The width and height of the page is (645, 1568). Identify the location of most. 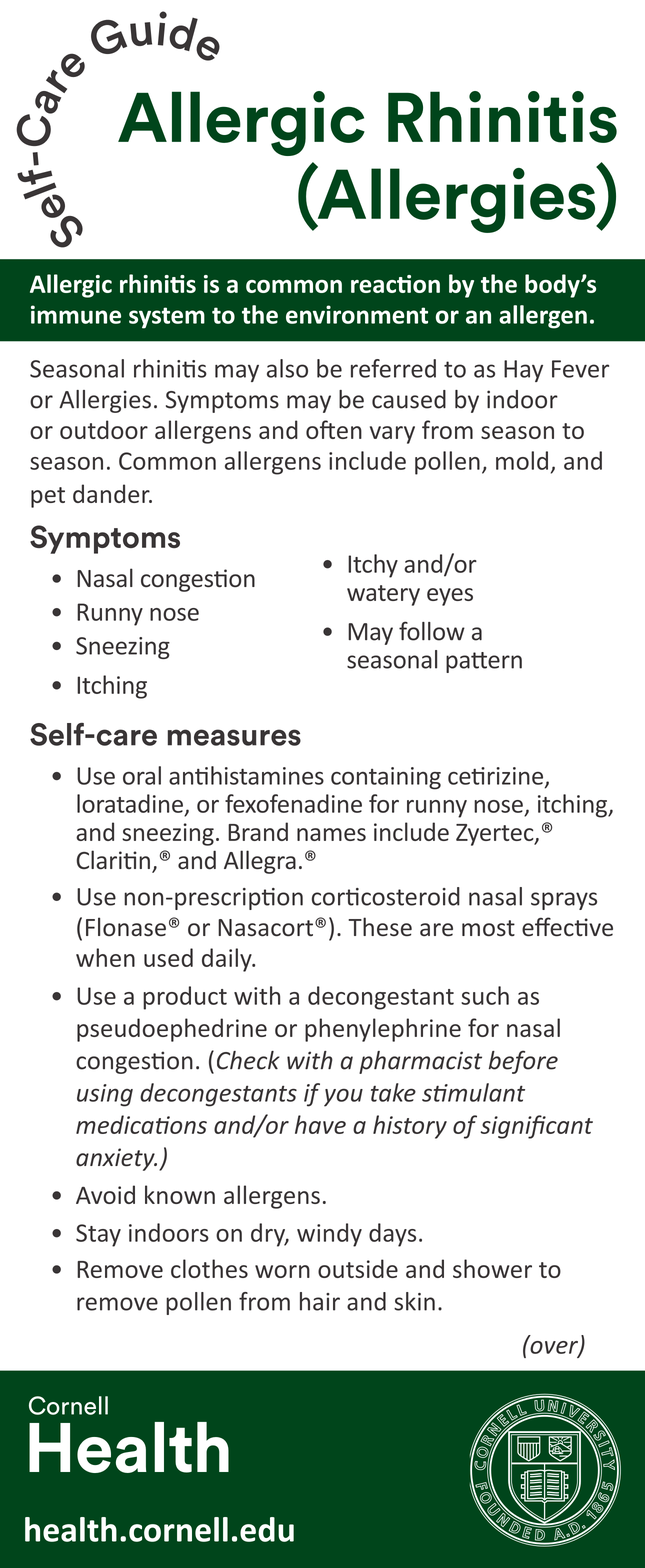
(488, 928).
